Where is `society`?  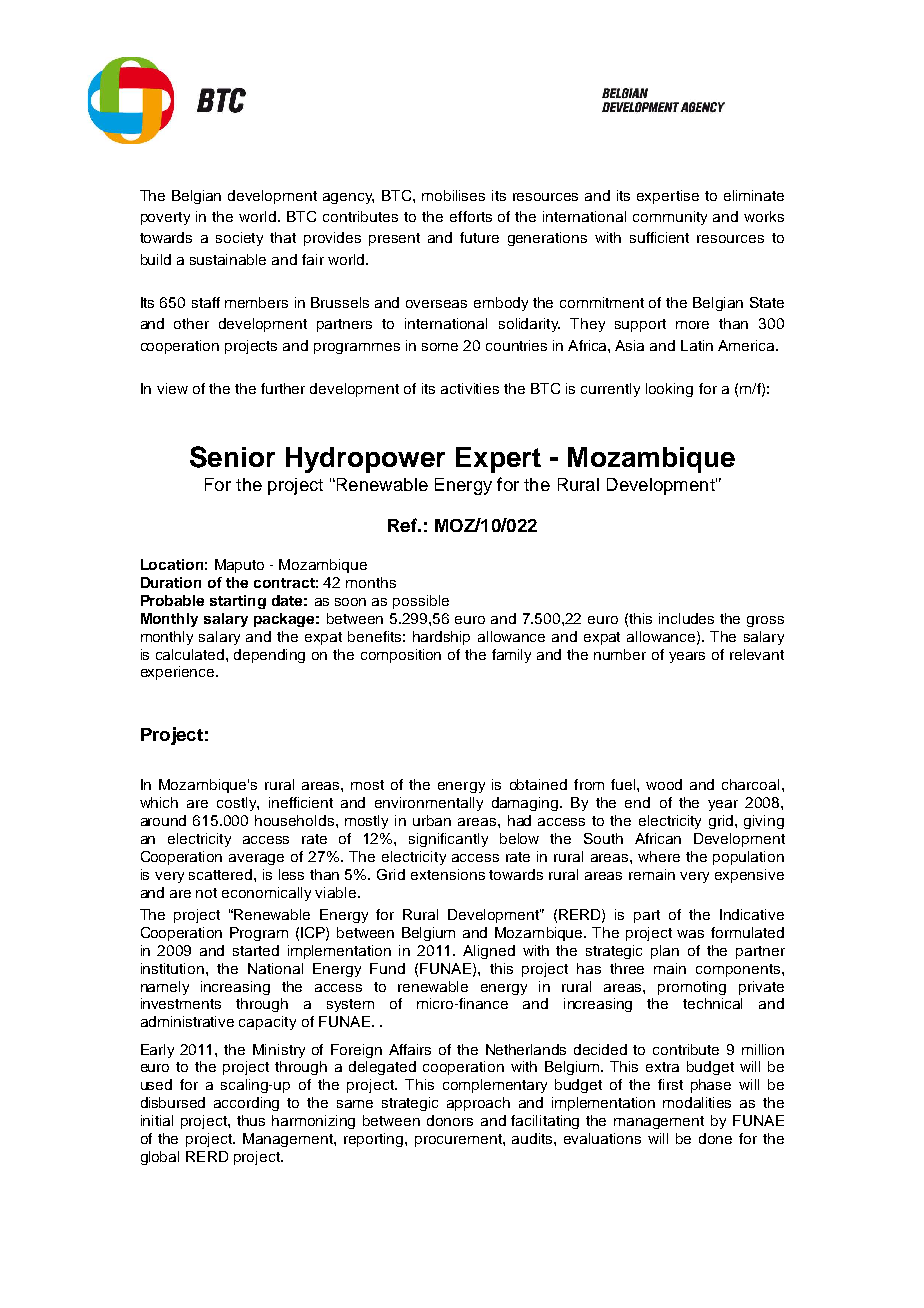
society is located at coordinates (239, 239).
